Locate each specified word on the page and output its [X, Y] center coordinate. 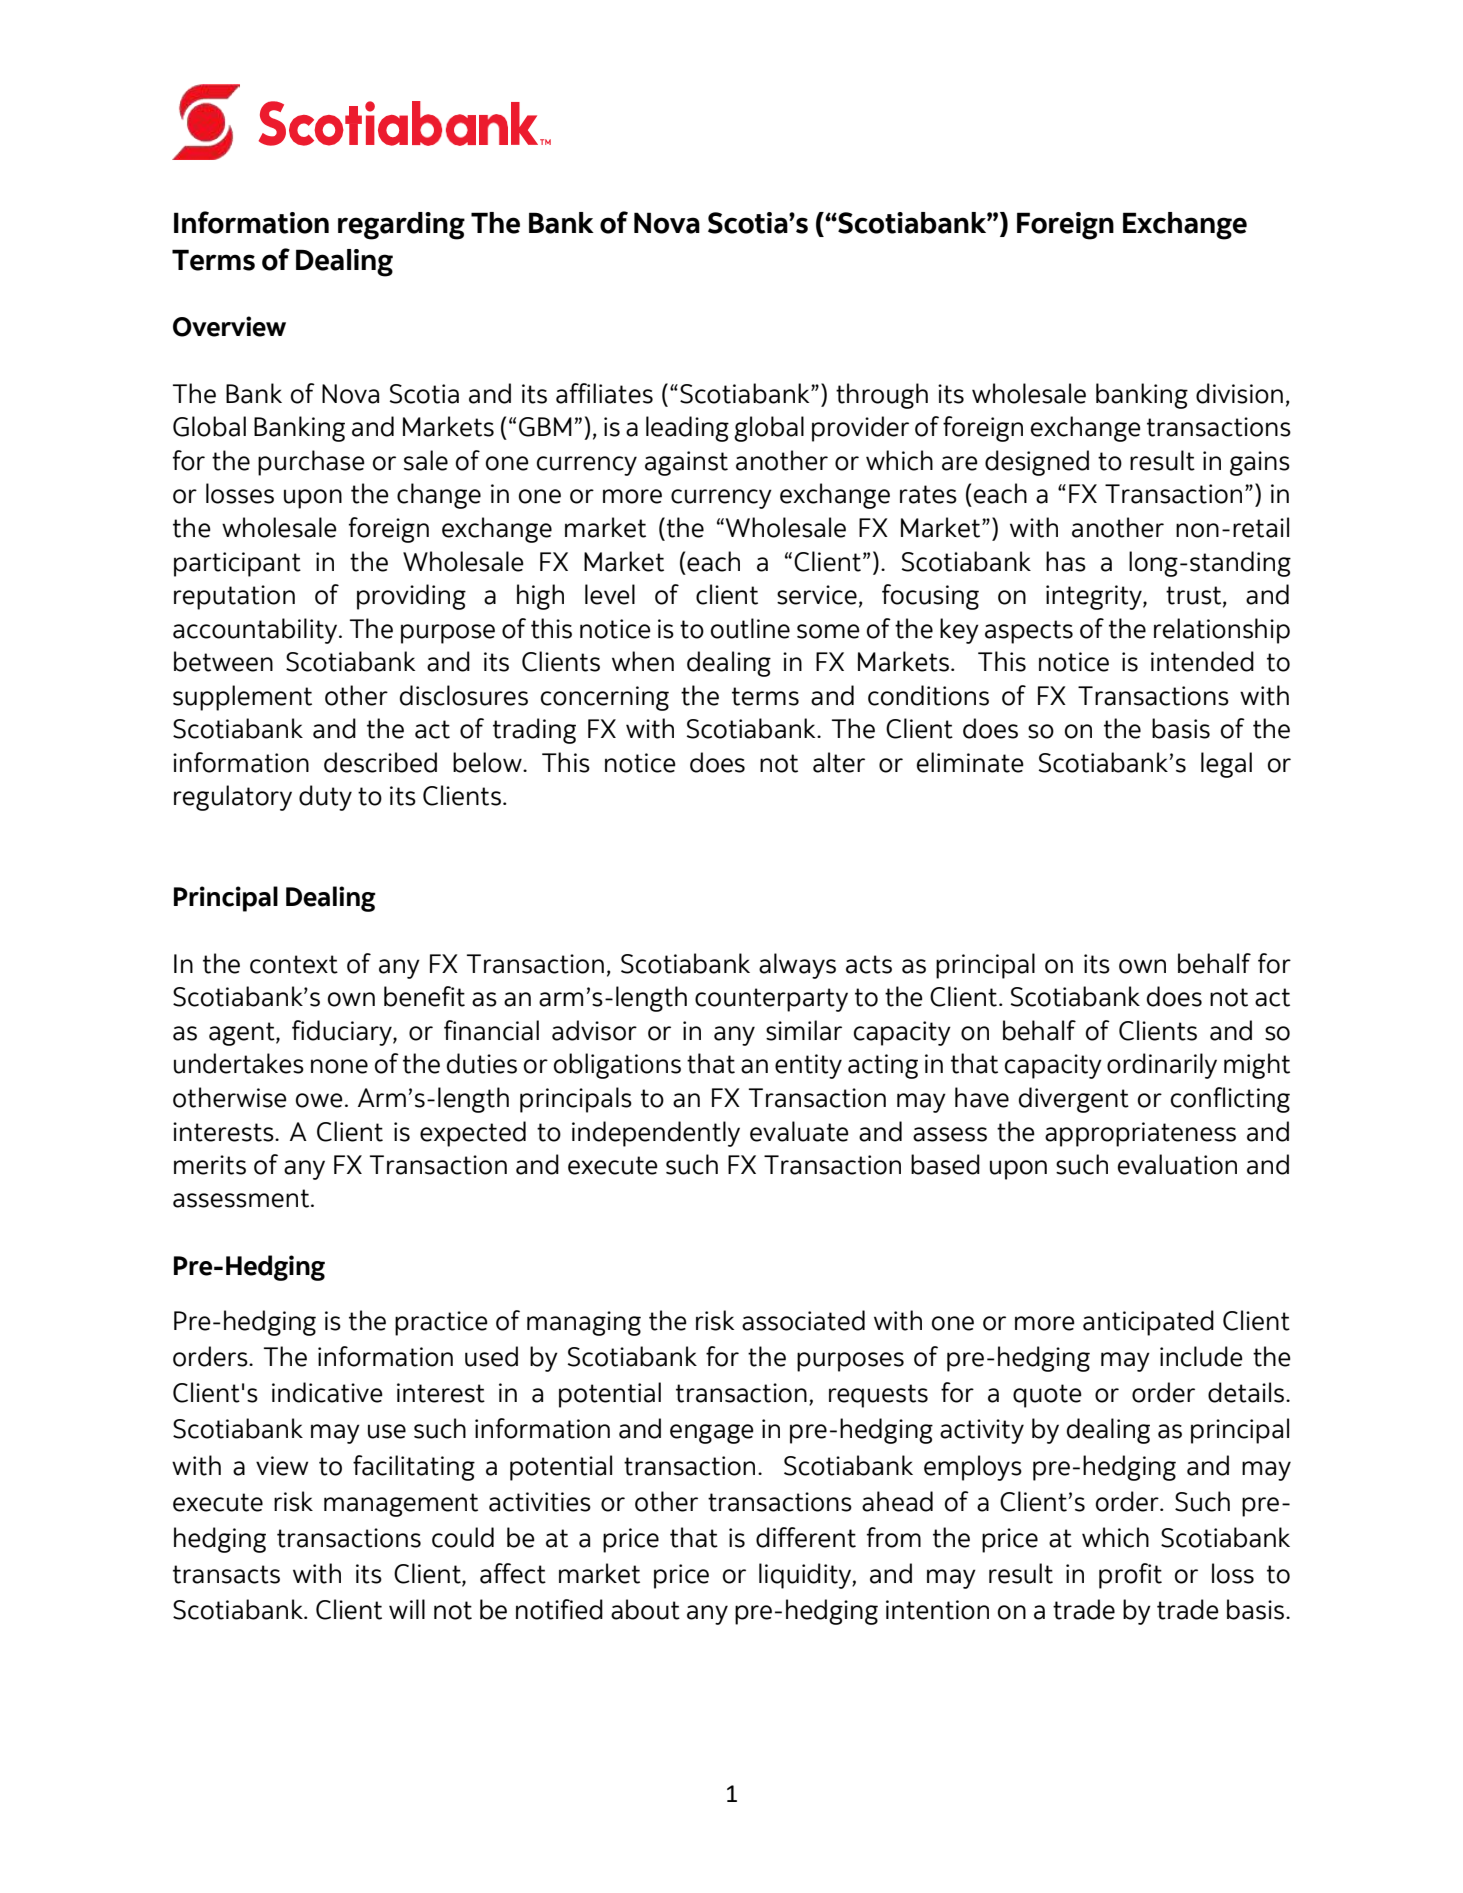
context [294, 964]
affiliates [604, 393]
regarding [401, 226]
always [797, 966]
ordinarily [1162, 1066]
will [407, 1609]
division [1239, 393]
